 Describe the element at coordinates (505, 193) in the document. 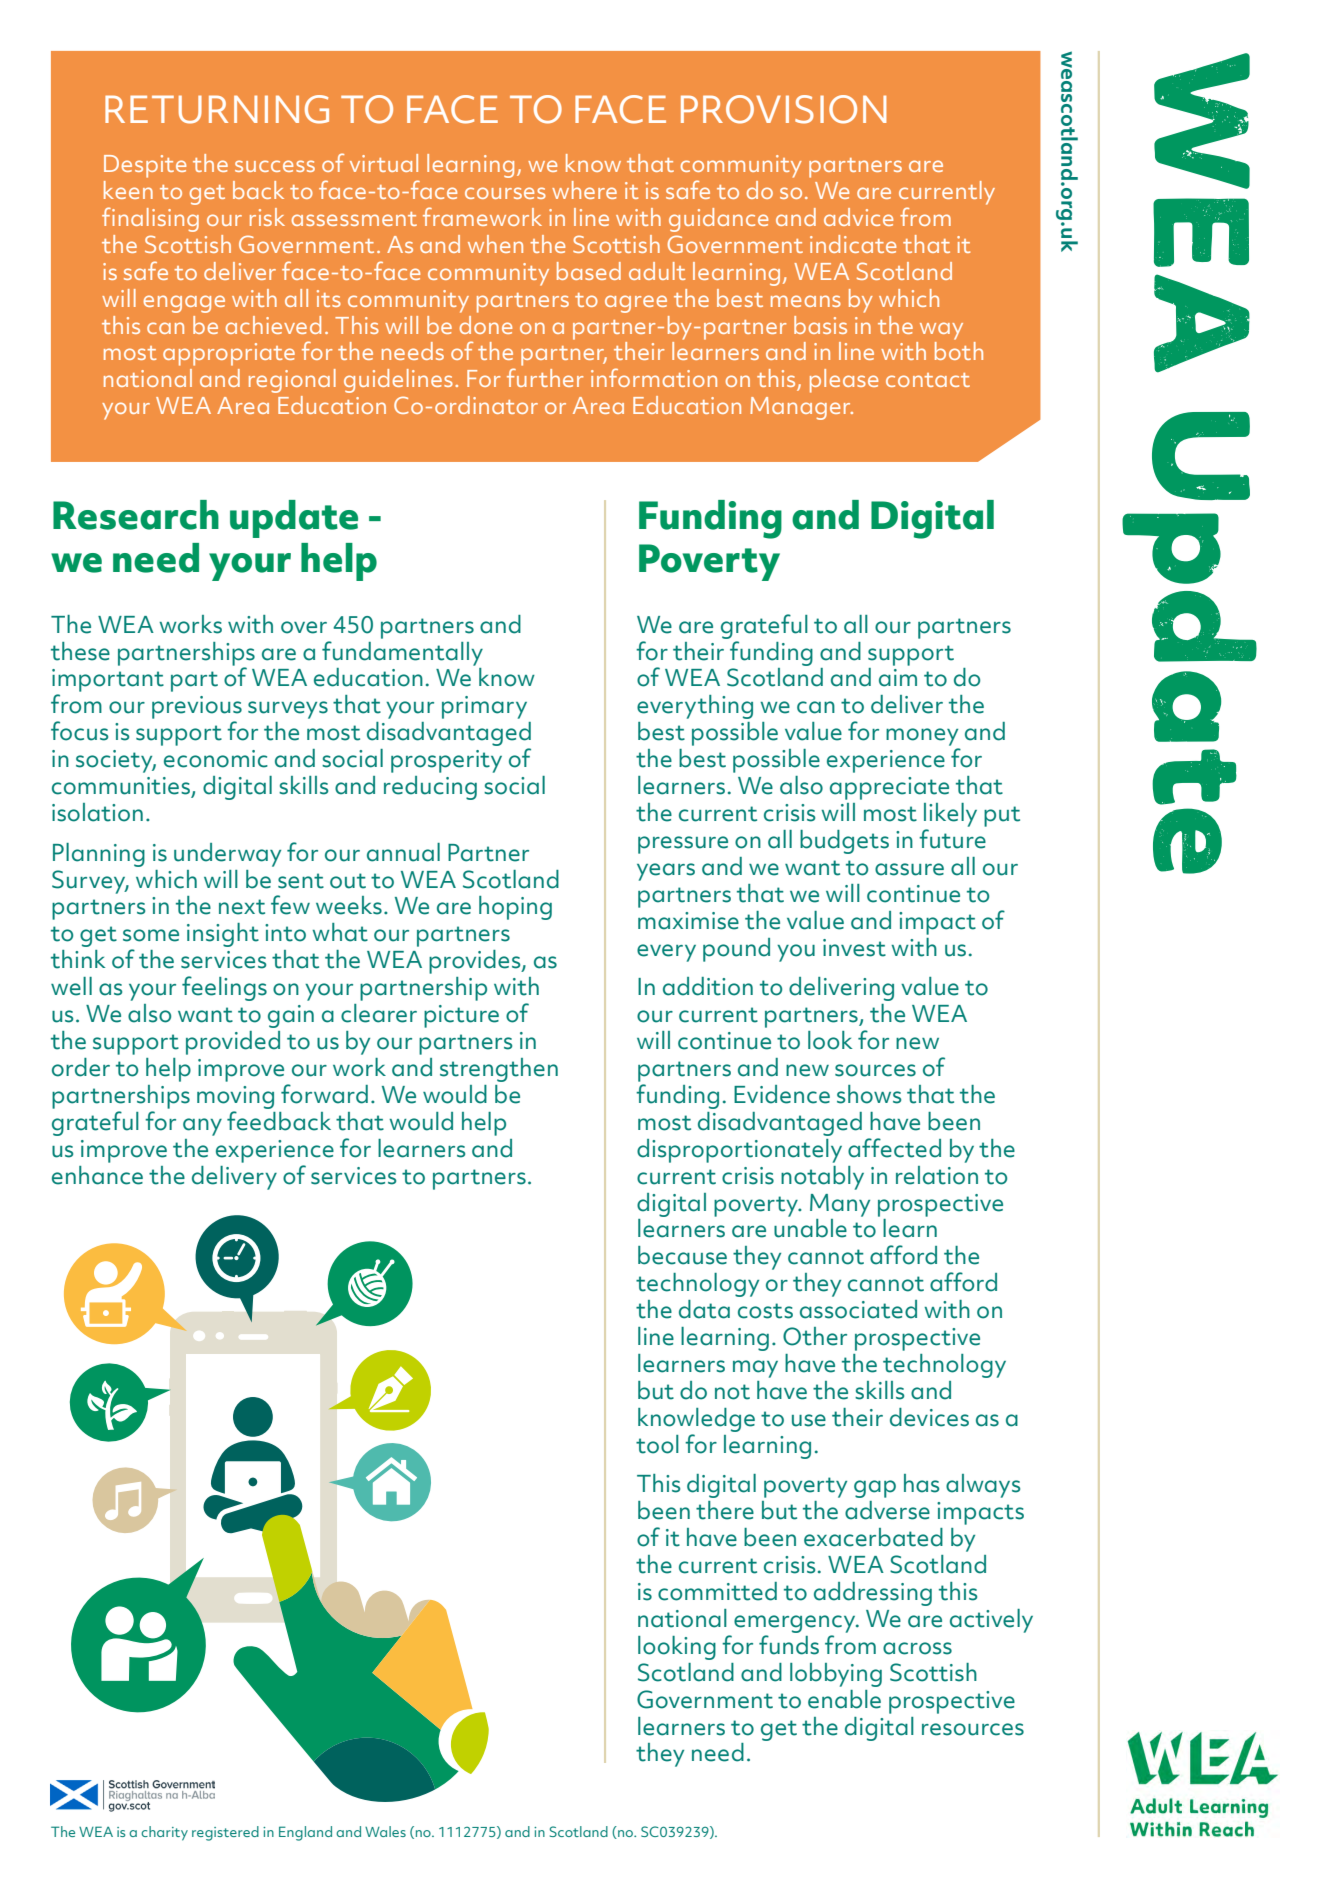

I see `courses` at that location.
